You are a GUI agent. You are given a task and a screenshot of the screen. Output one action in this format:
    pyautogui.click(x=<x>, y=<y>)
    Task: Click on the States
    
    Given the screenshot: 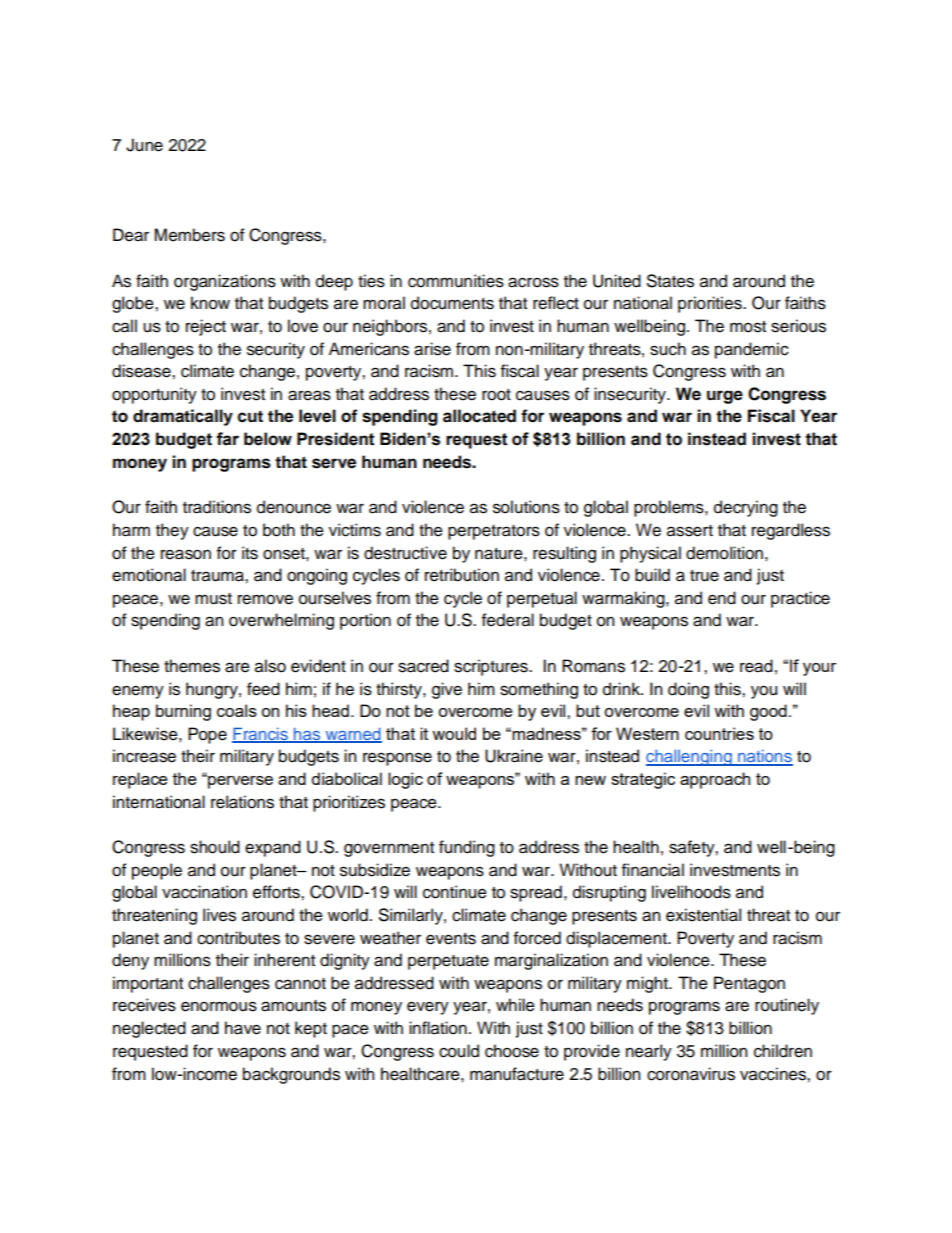 What is the action you would take?
    pyautogui.click(x=670, y=281)
